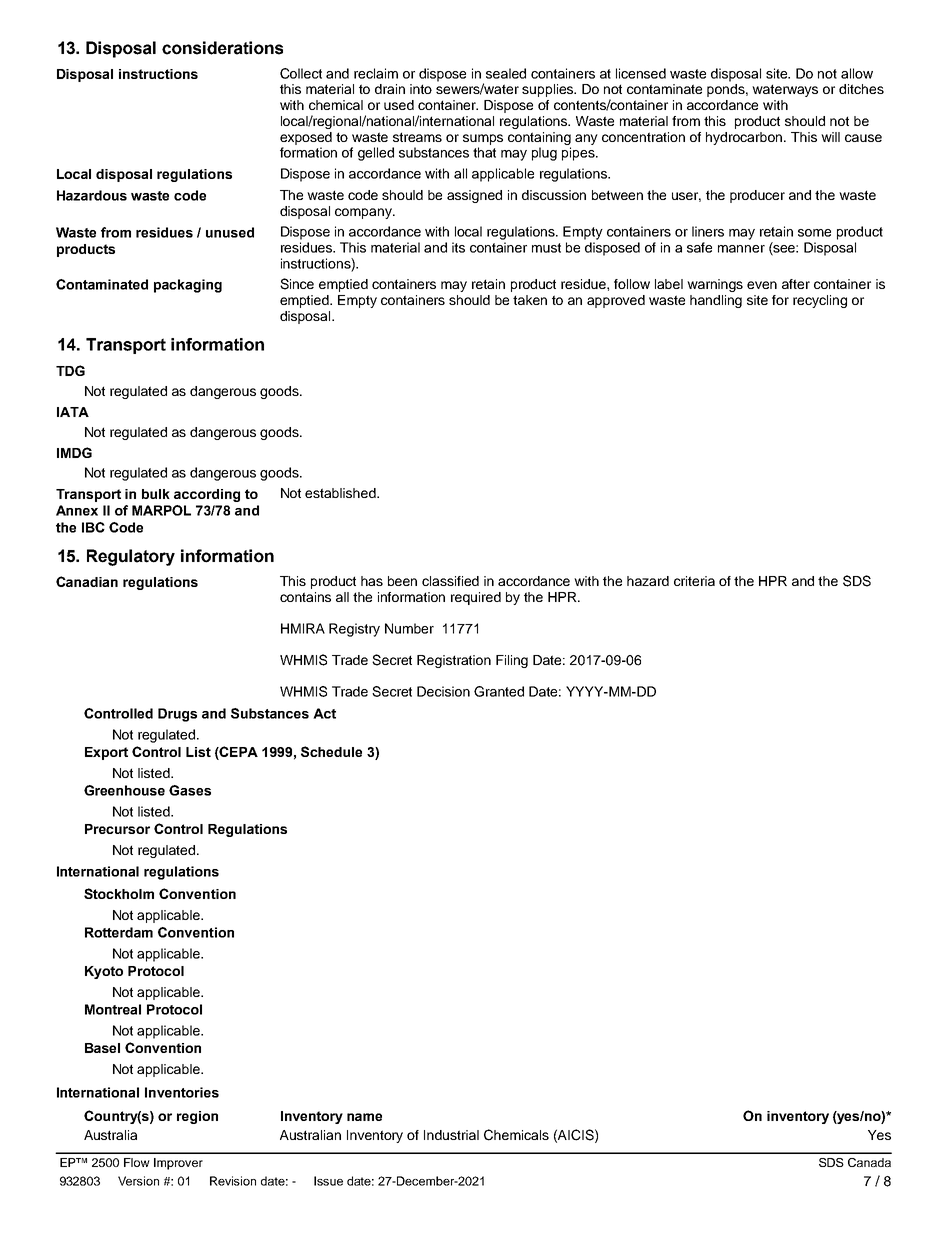 This image has width=952, height=1233. What do you see at coordinates (341, 493) in the image?
I see `established` at bounding box center [341, 493].
